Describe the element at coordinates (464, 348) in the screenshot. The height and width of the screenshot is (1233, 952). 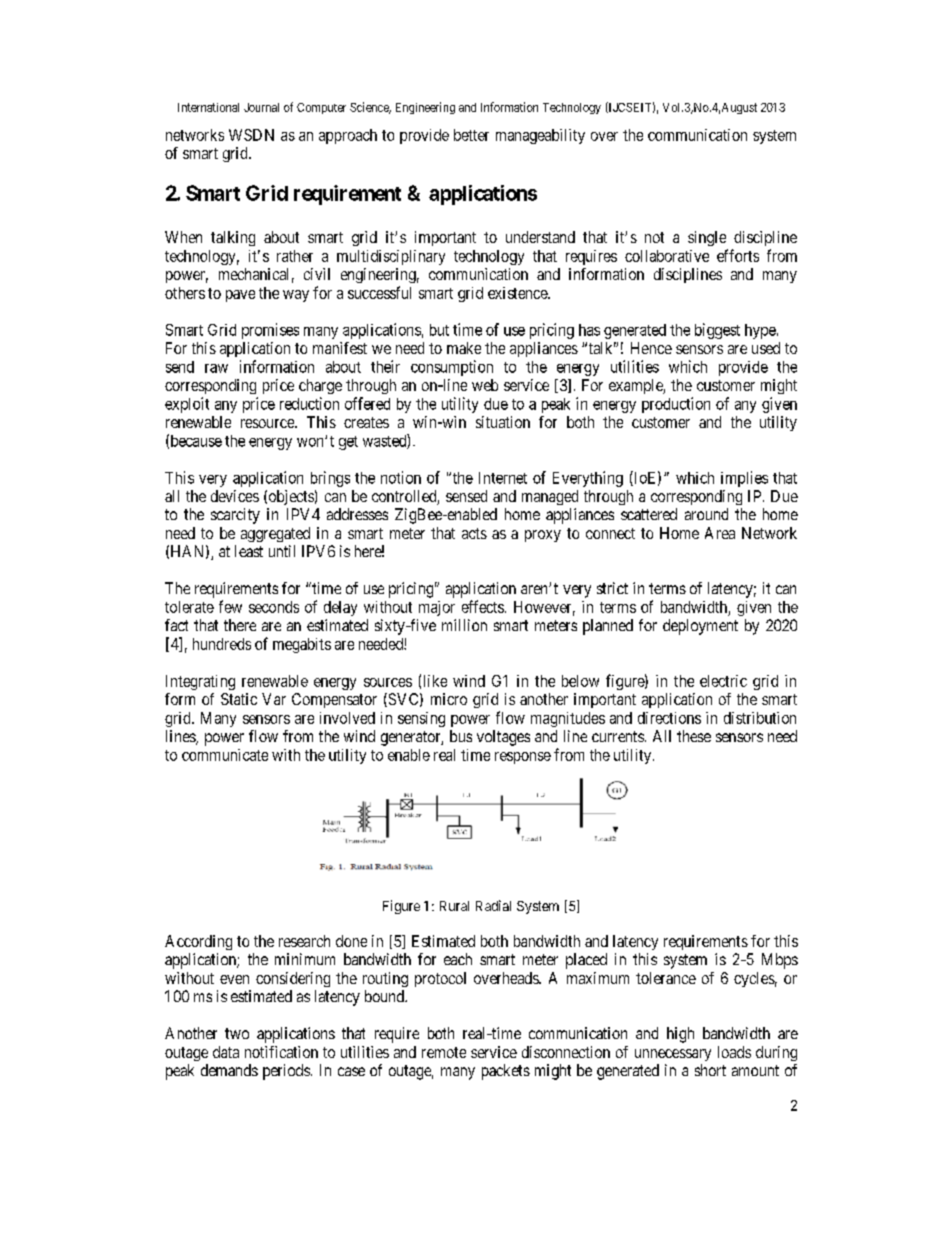
I see `make` at that location.
